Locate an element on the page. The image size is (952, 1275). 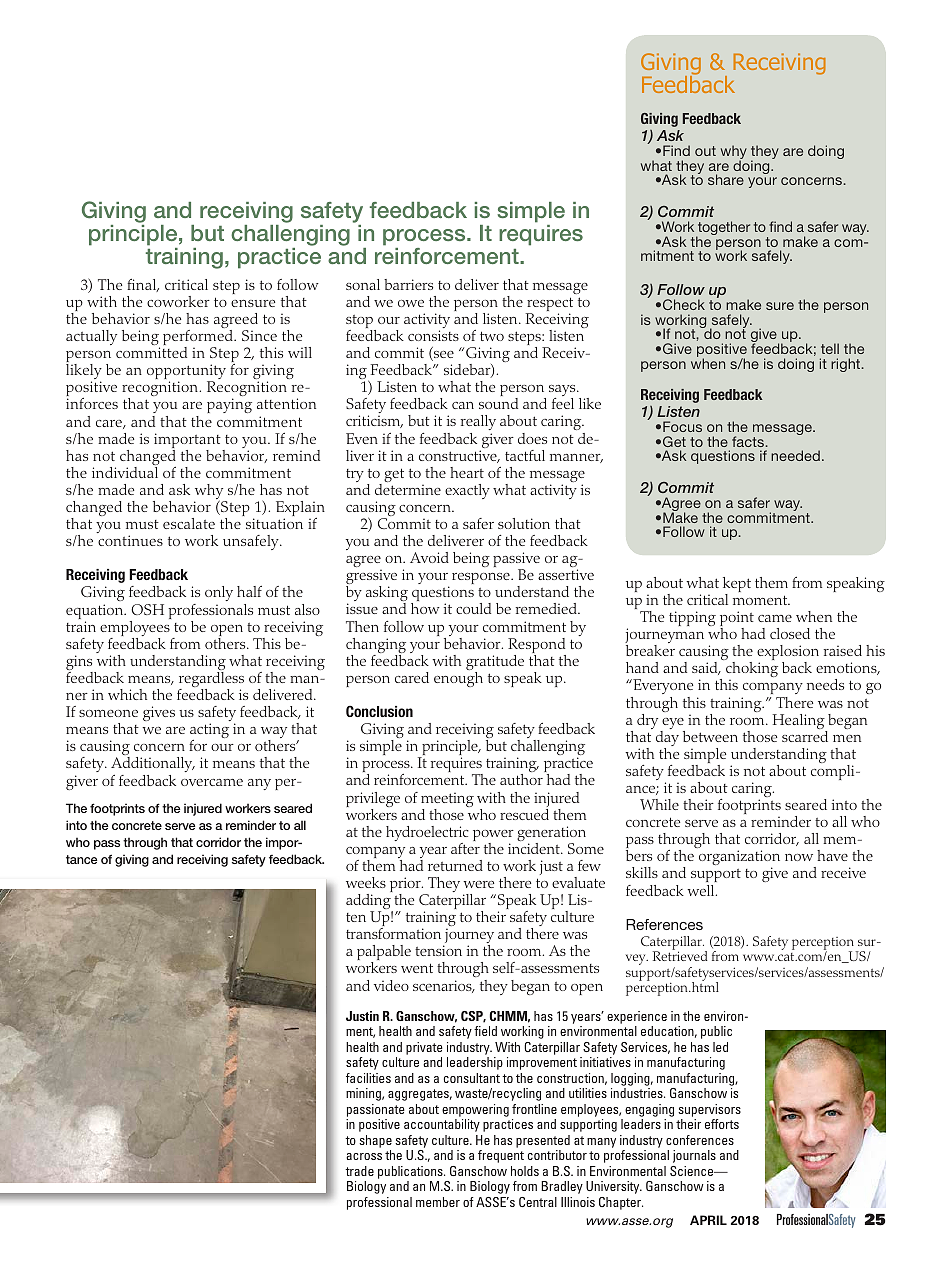
final is located at coordinates (143, 285).
